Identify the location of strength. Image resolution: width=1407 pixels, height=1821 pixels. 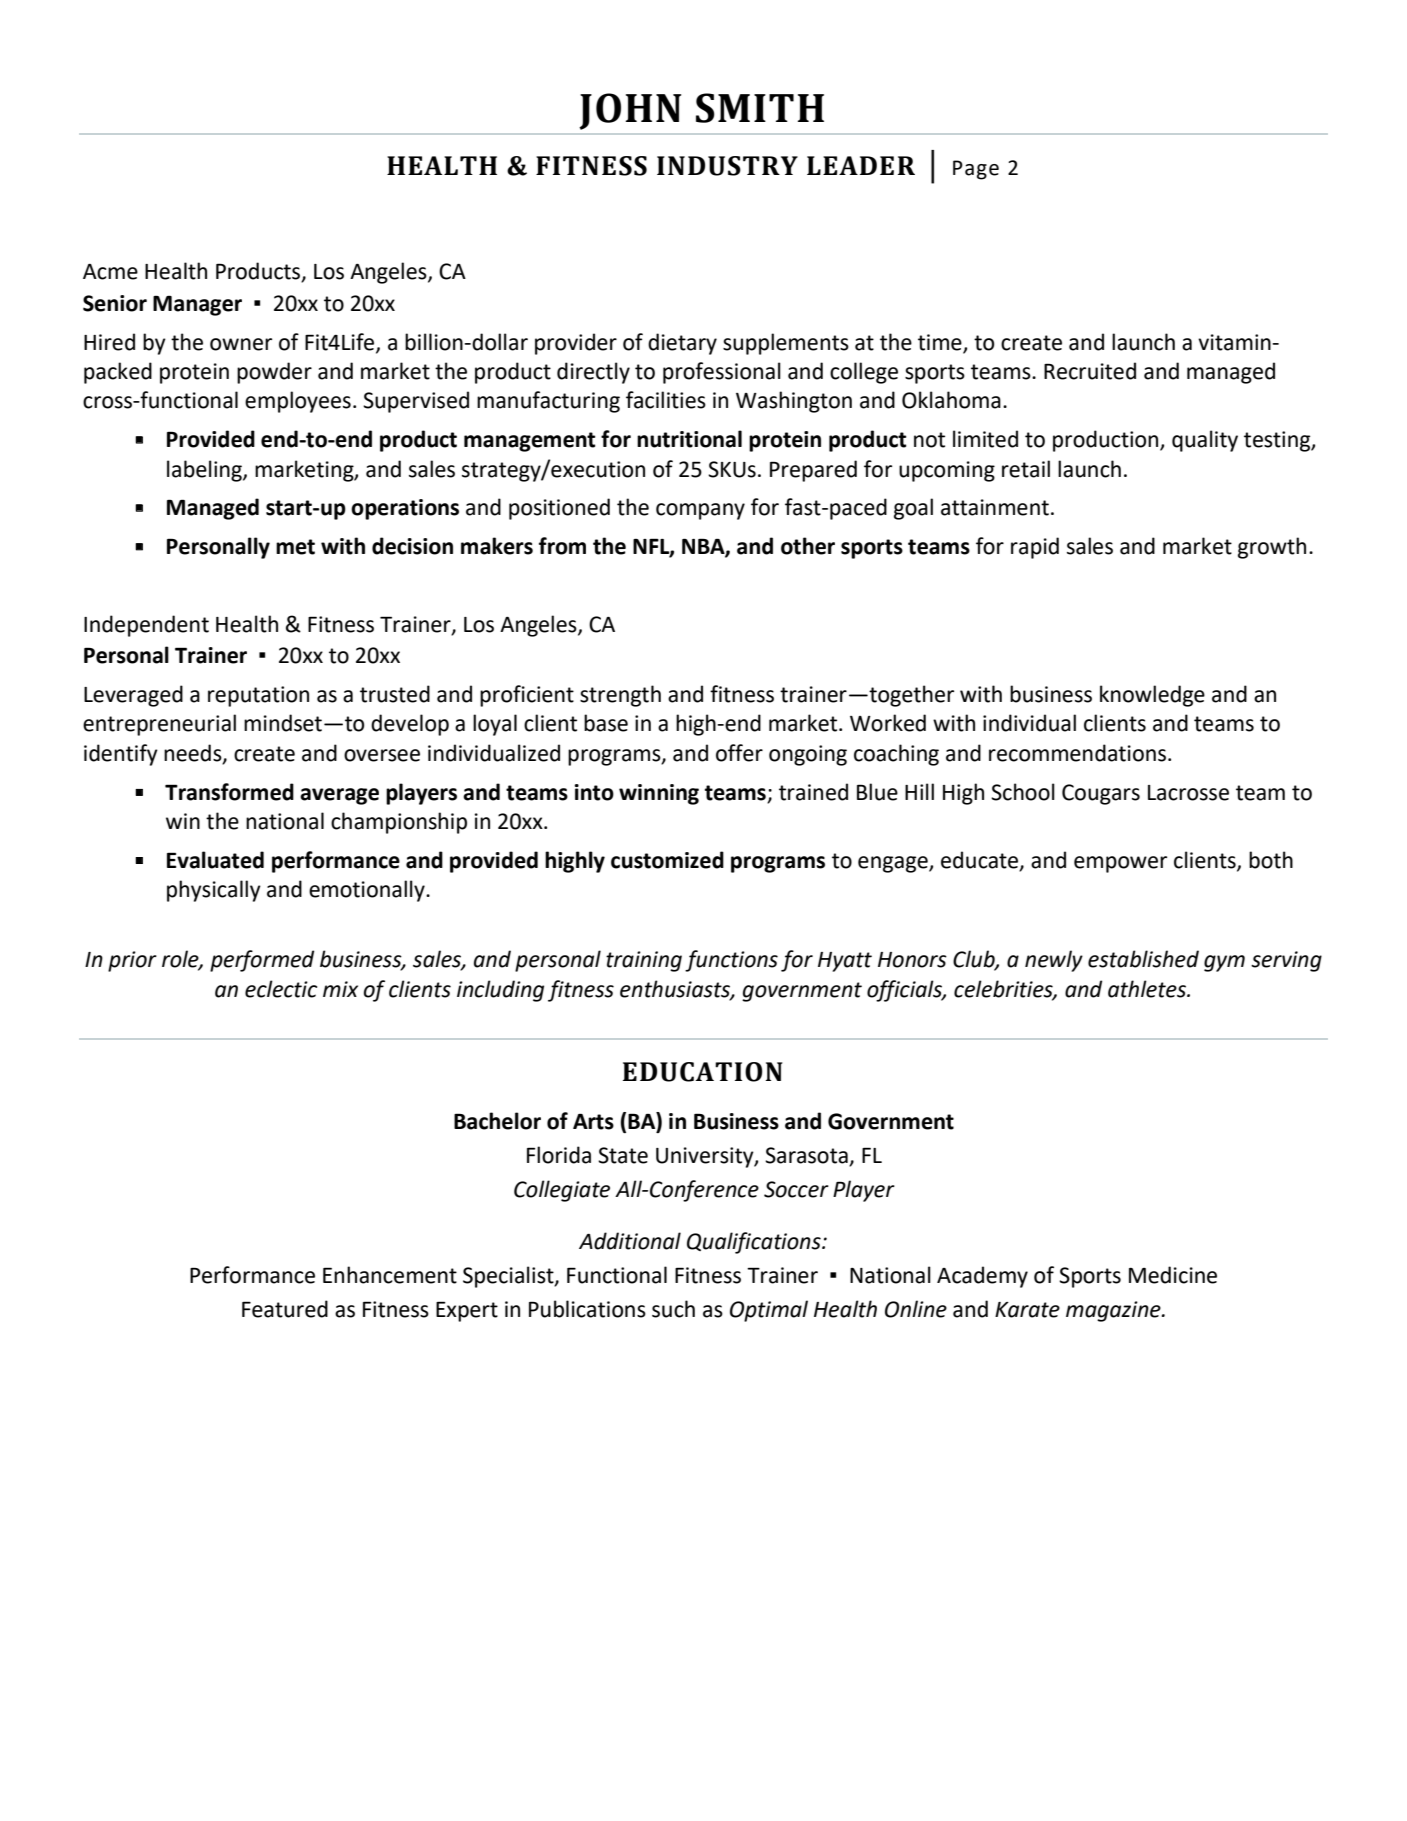
(620, 696).
